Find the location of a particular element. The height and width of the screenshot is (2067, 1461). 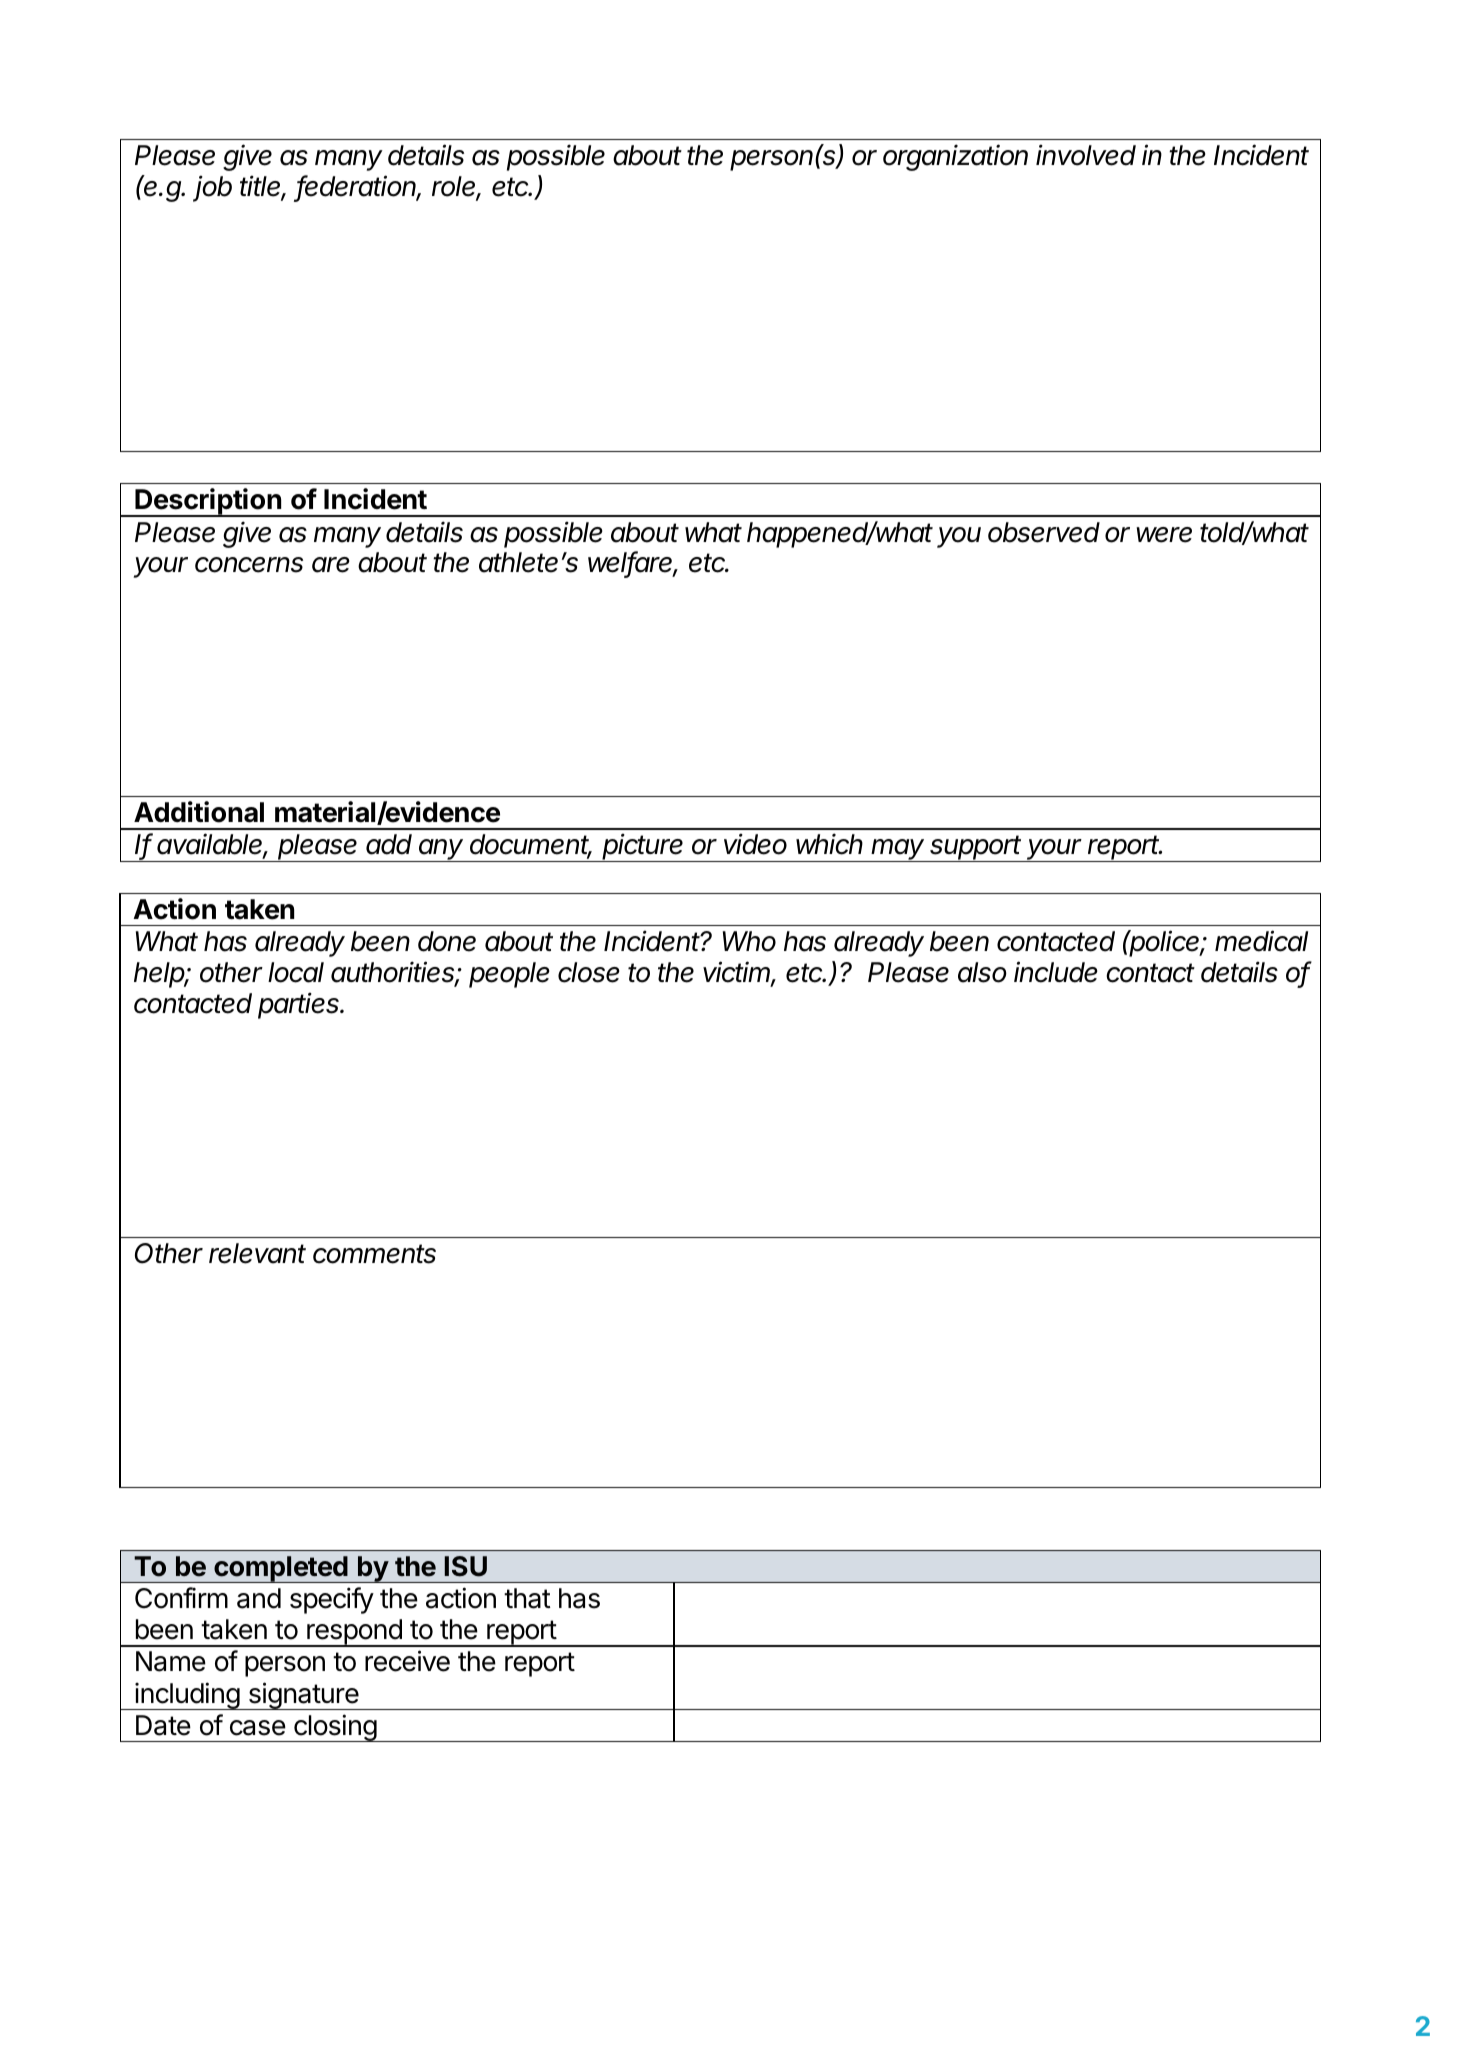

include is located at coordinates (1056, 972).
